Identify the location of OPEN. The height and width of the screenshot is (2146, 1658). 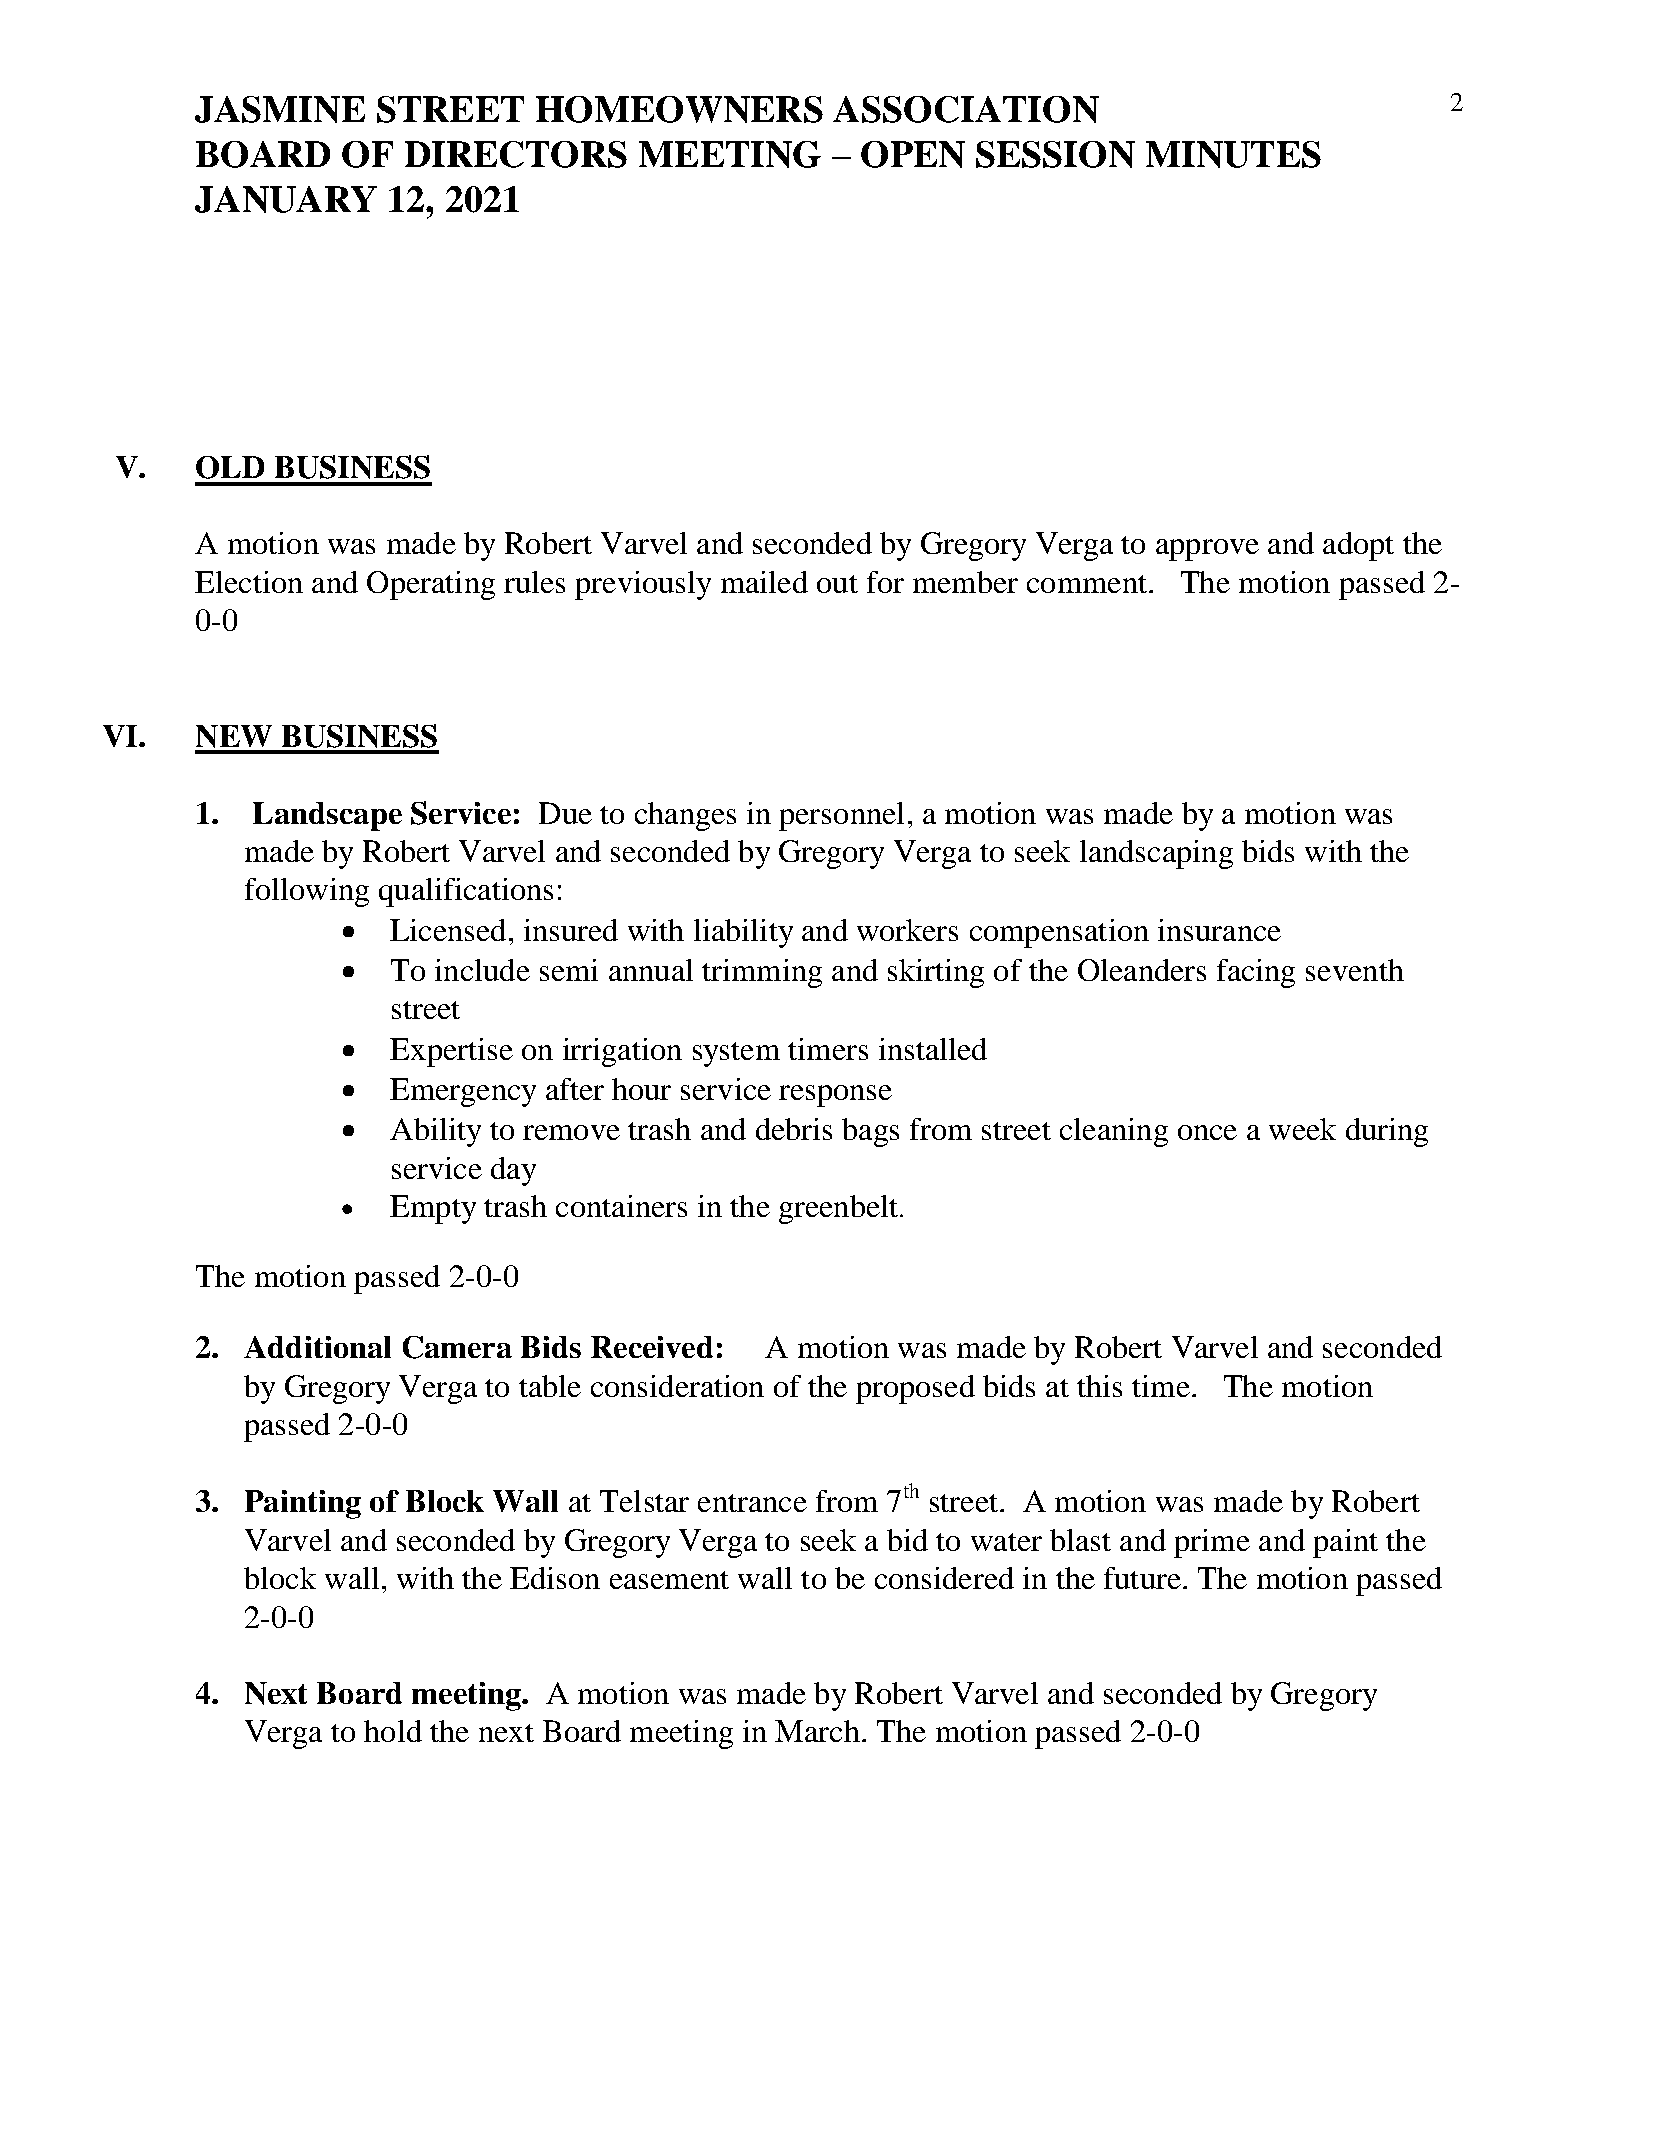
(913, 154).
